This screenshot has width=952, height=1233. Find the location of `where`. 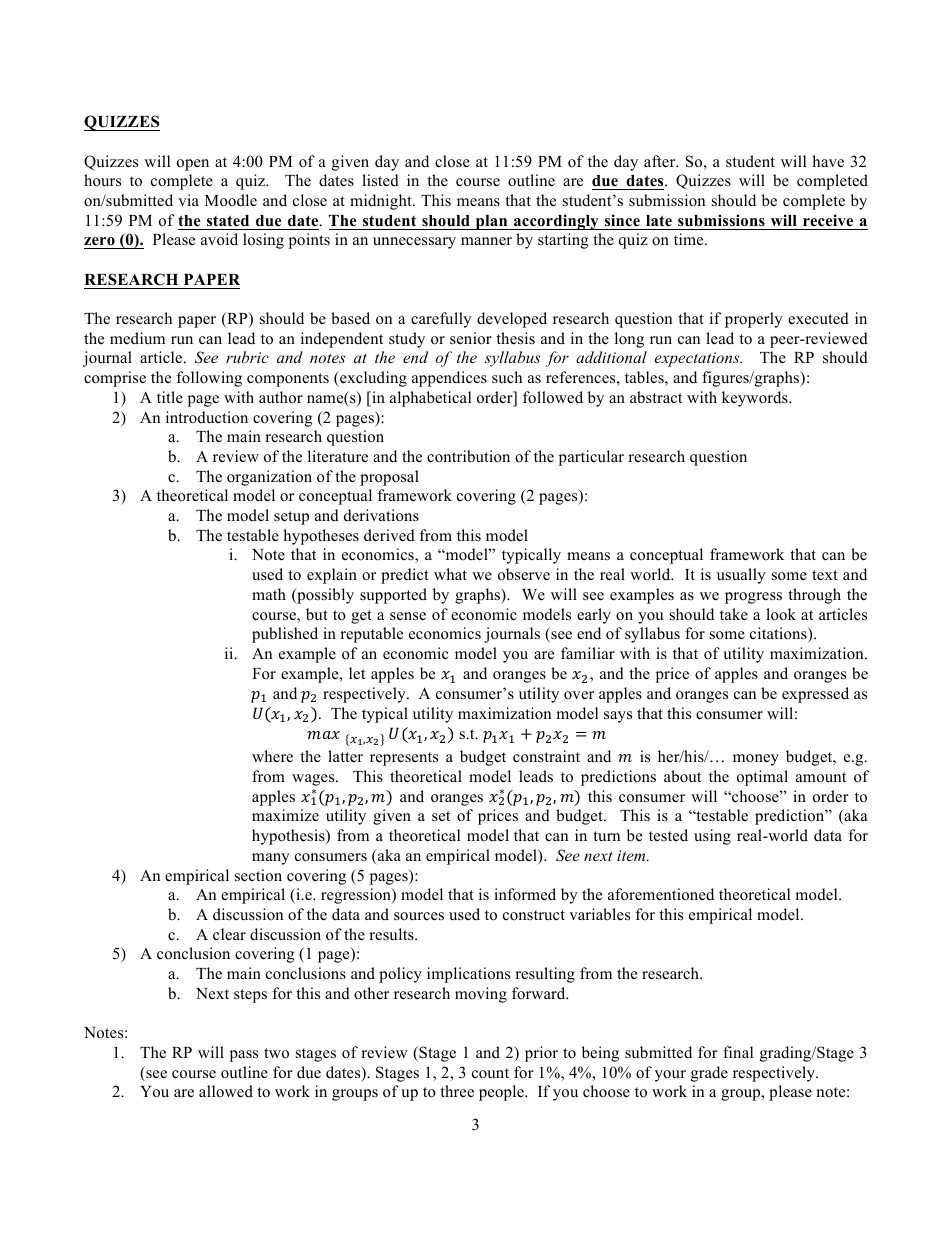

where is located at coordinates (272, 756).
